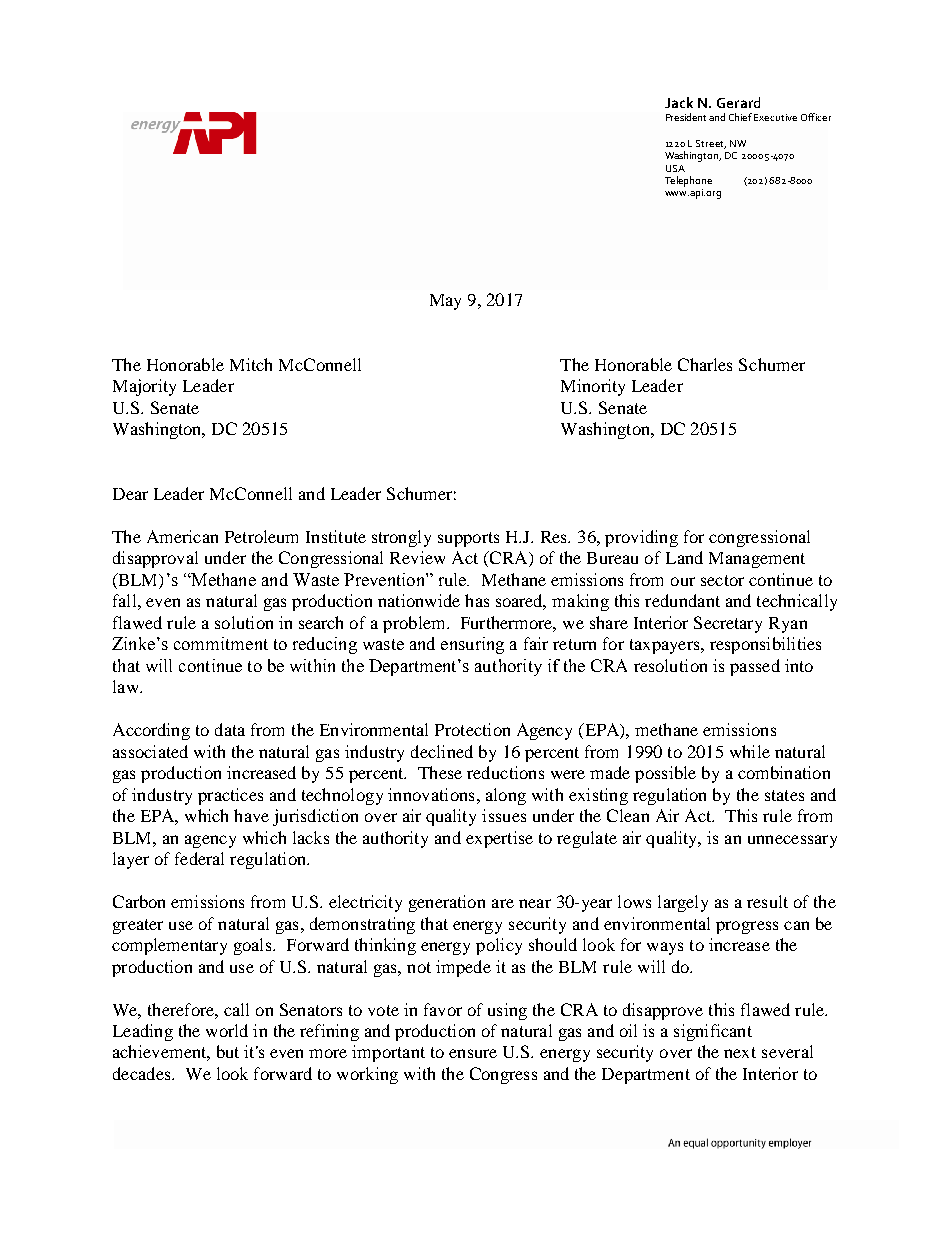 Image resolution: width=952 pixels, height=1233 pixels. I want to click on while, so click(750, 751).
